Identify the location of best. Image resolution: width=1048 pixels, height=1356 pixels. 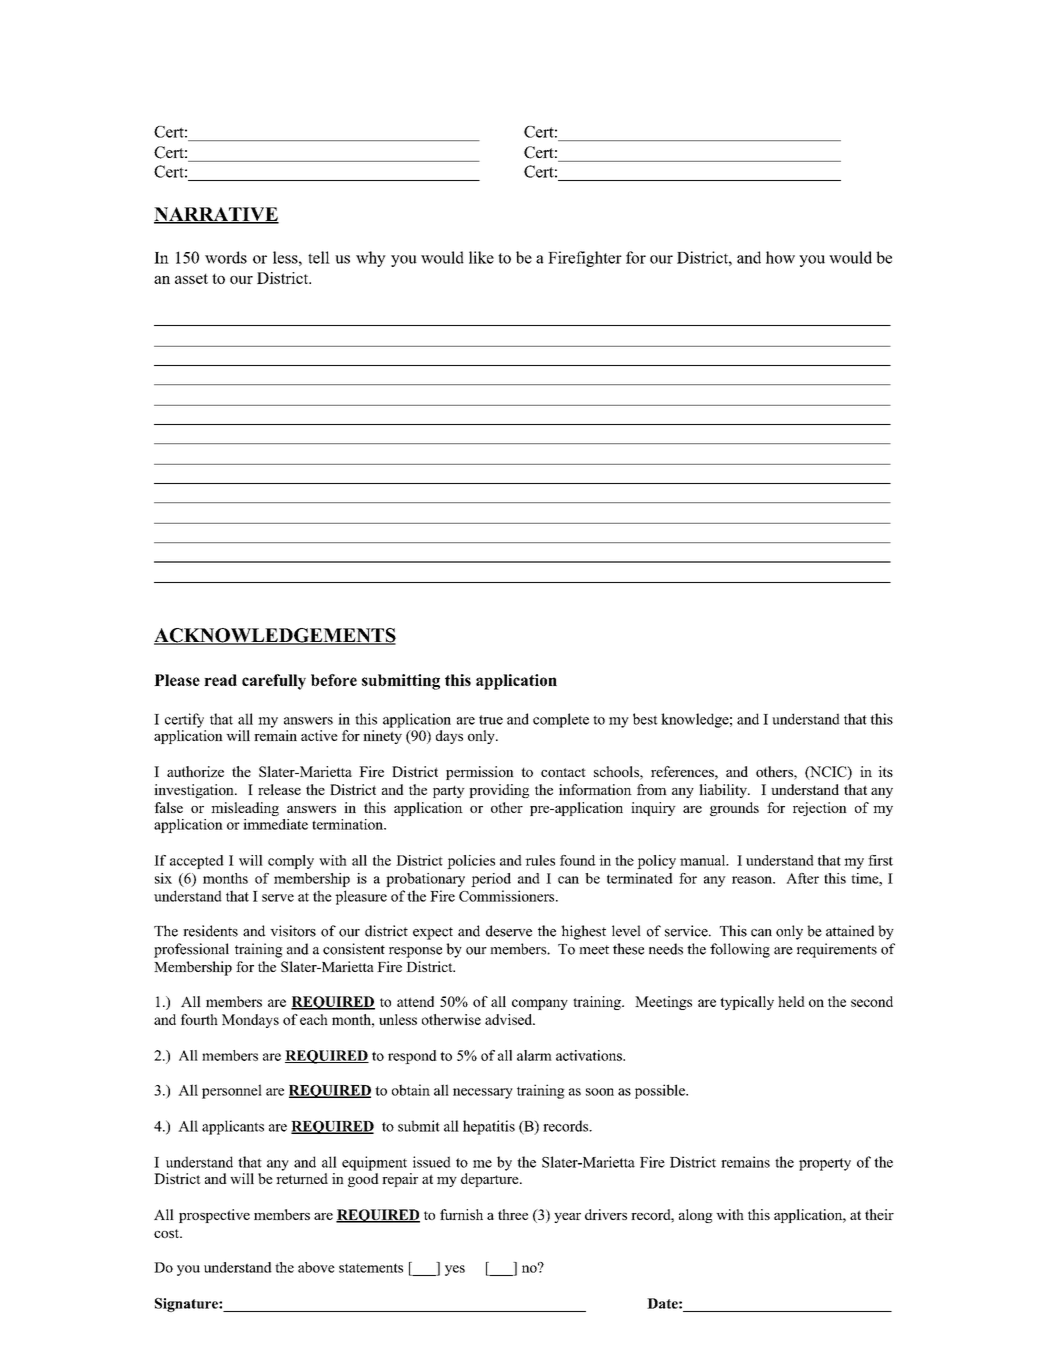
(645, 719).
